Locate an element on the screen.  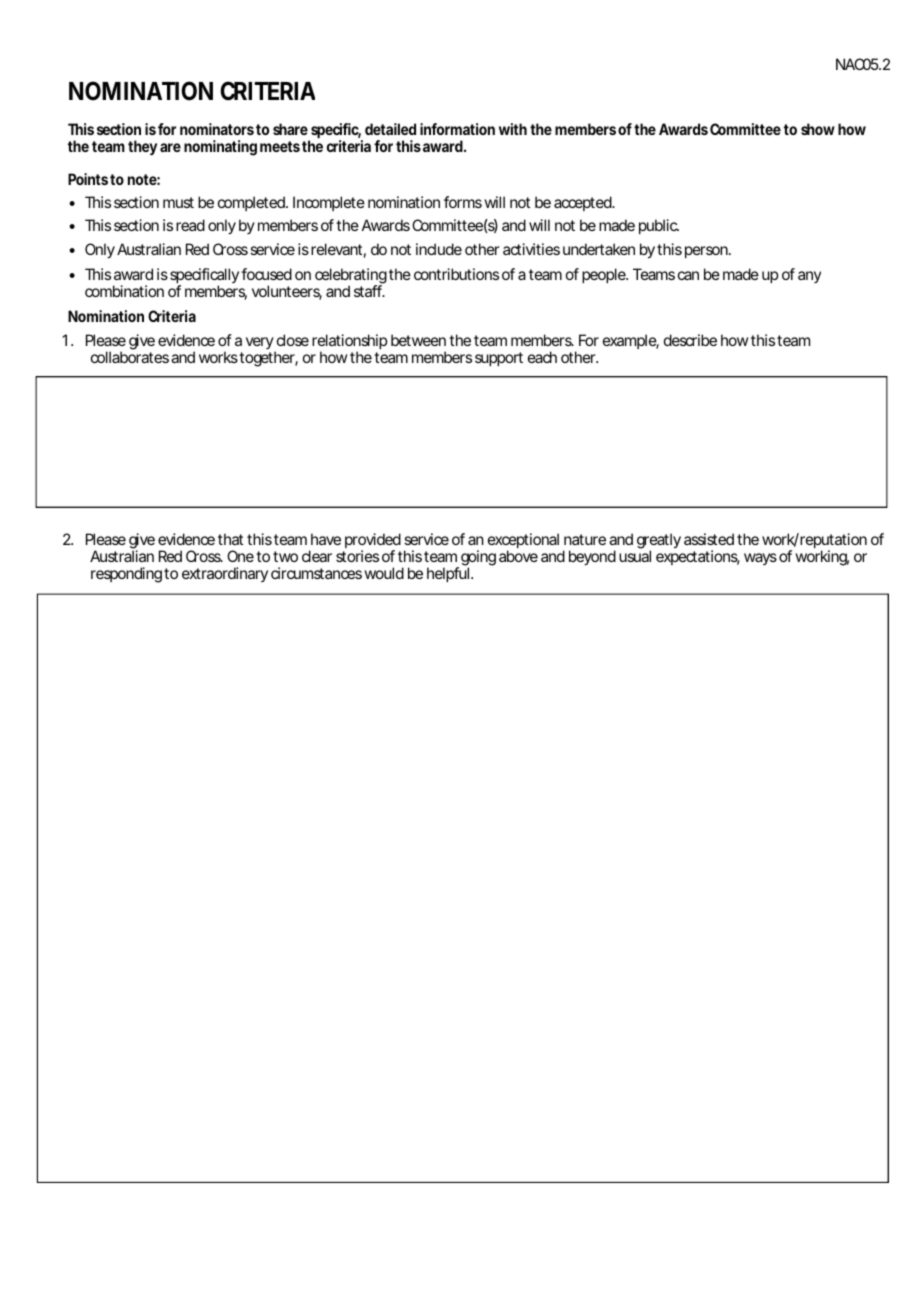
person is located at coordinates (708, 252).
